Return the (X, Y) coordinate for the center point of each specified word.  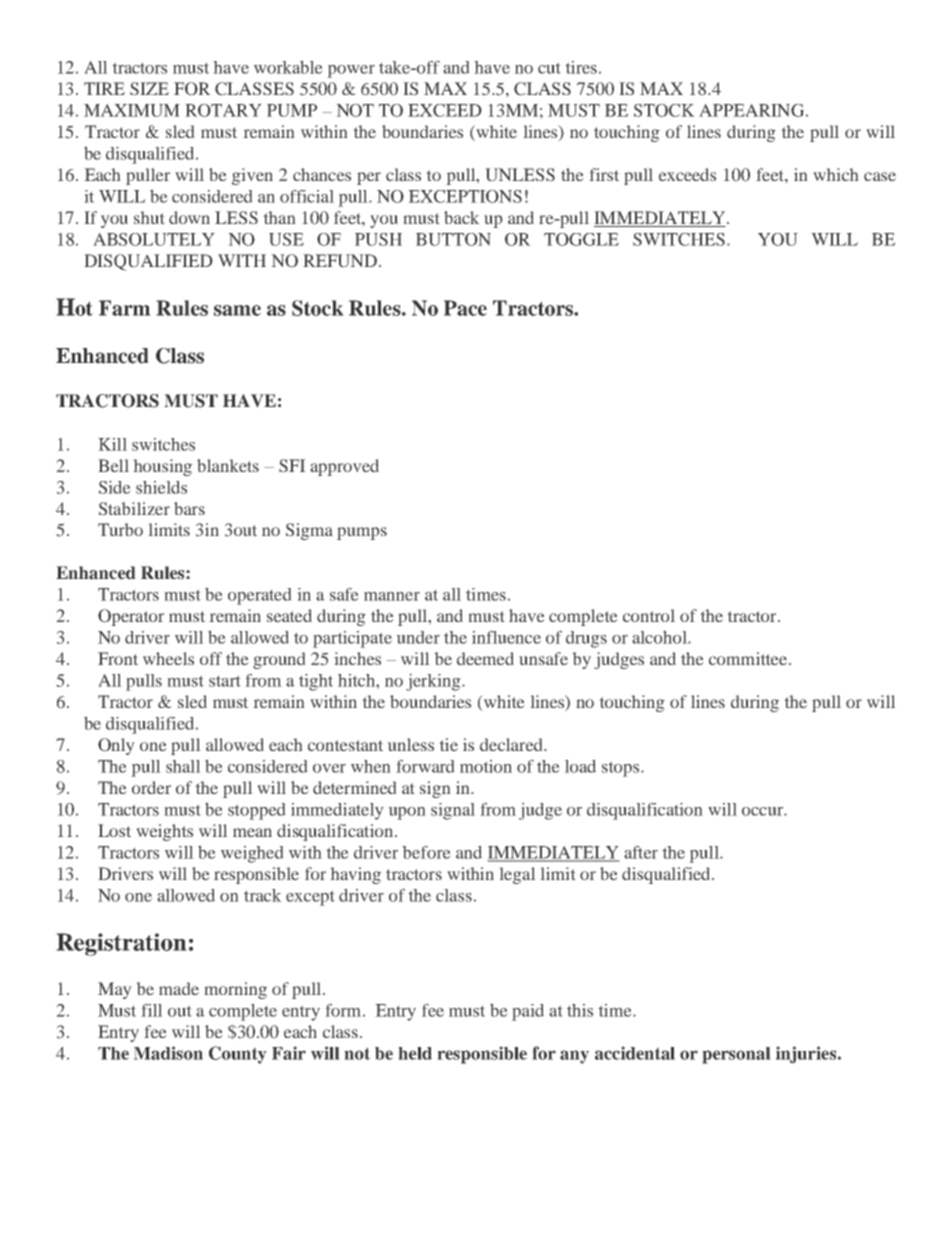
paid (528, 1012)
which (836, 174)
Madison (168, 1053)
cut (549, 68)
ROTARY (223, 110)
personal (736, 1055)
